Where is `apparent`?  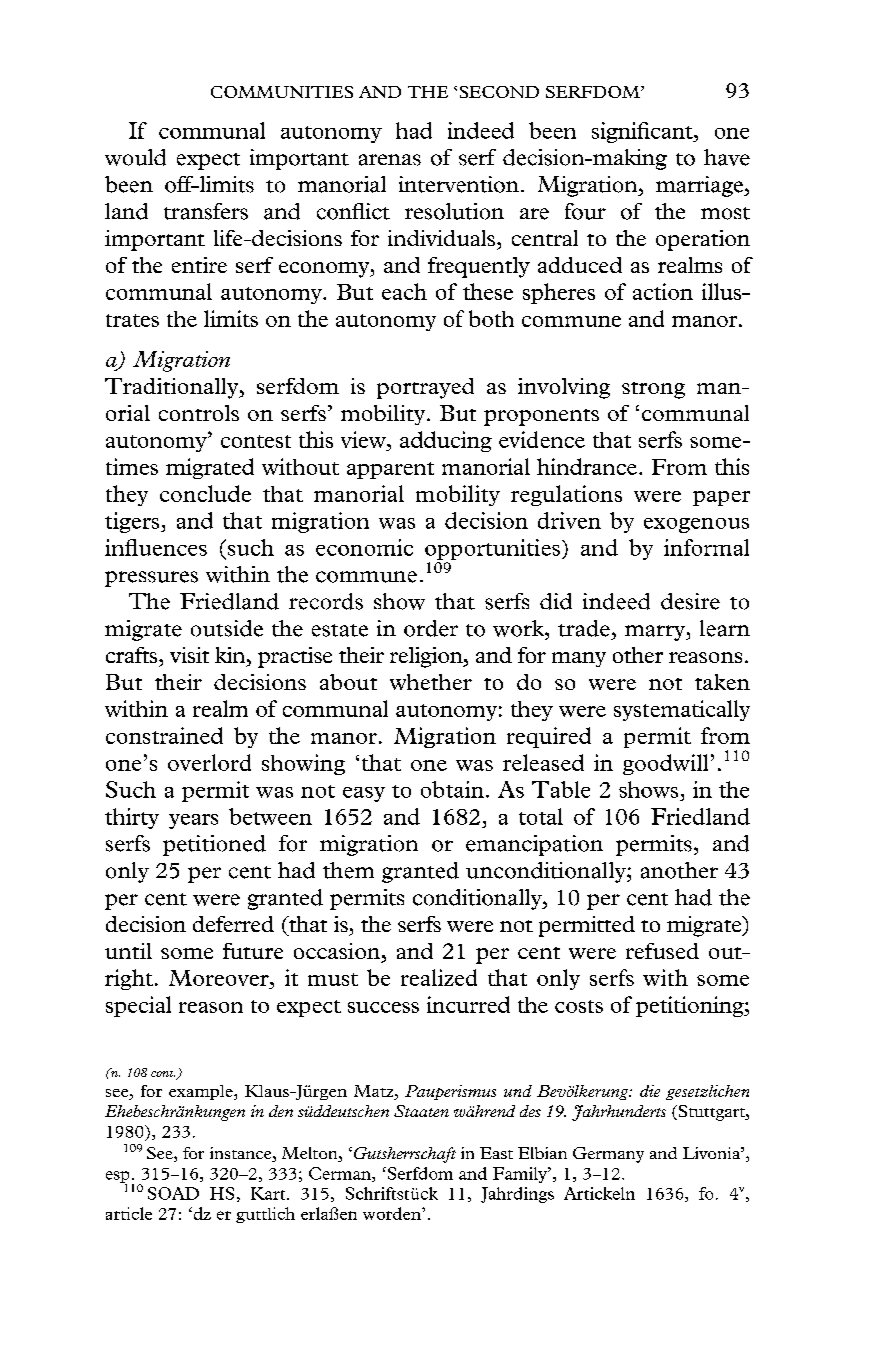 apparent is located at coordinates (390, 470).
